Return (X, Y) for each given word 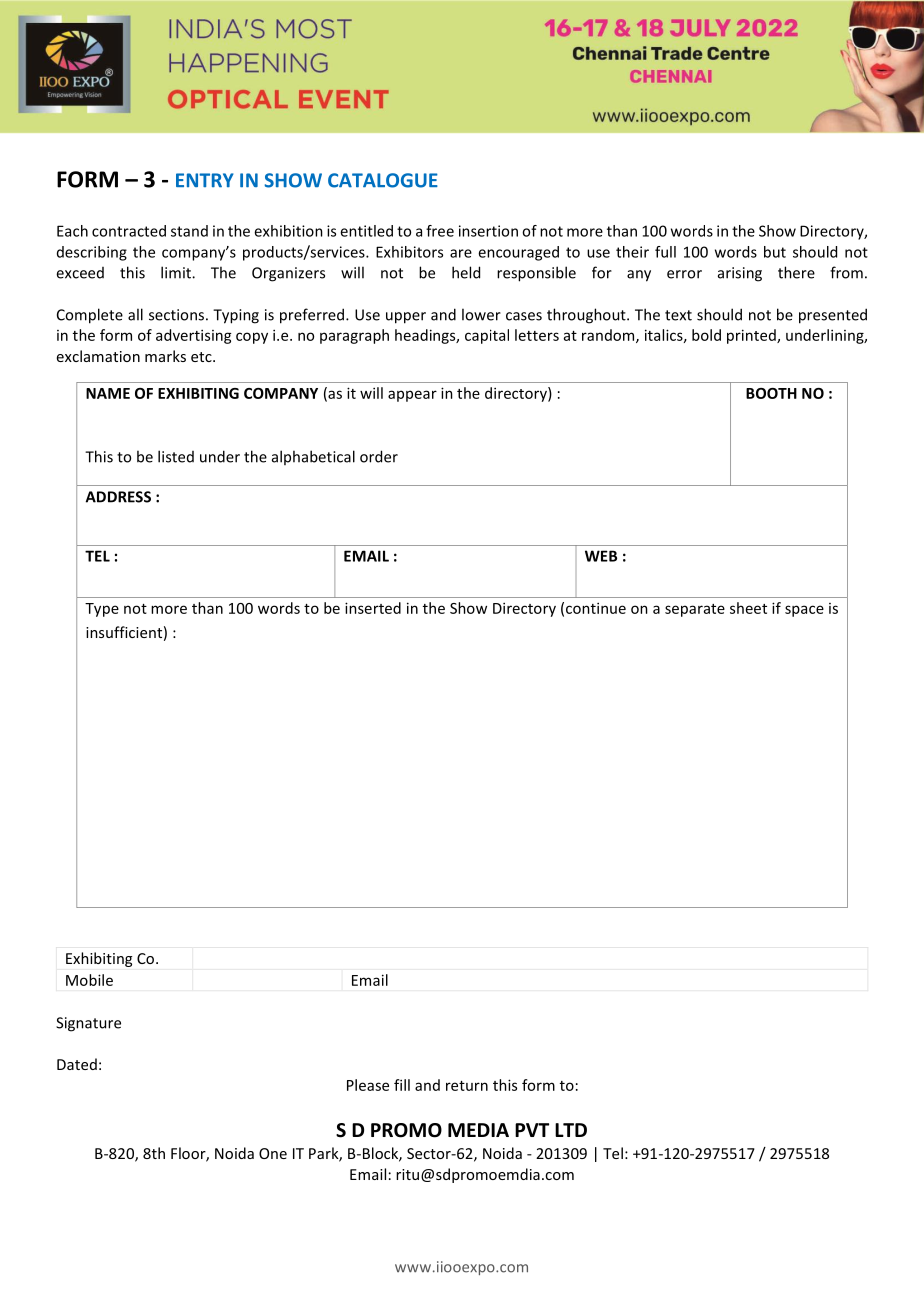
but (775, 252)
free (440, 231)
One (273, 1153)
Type (102, 610)
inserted (373, 608)
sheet (748, 608)
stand (189, 231)
